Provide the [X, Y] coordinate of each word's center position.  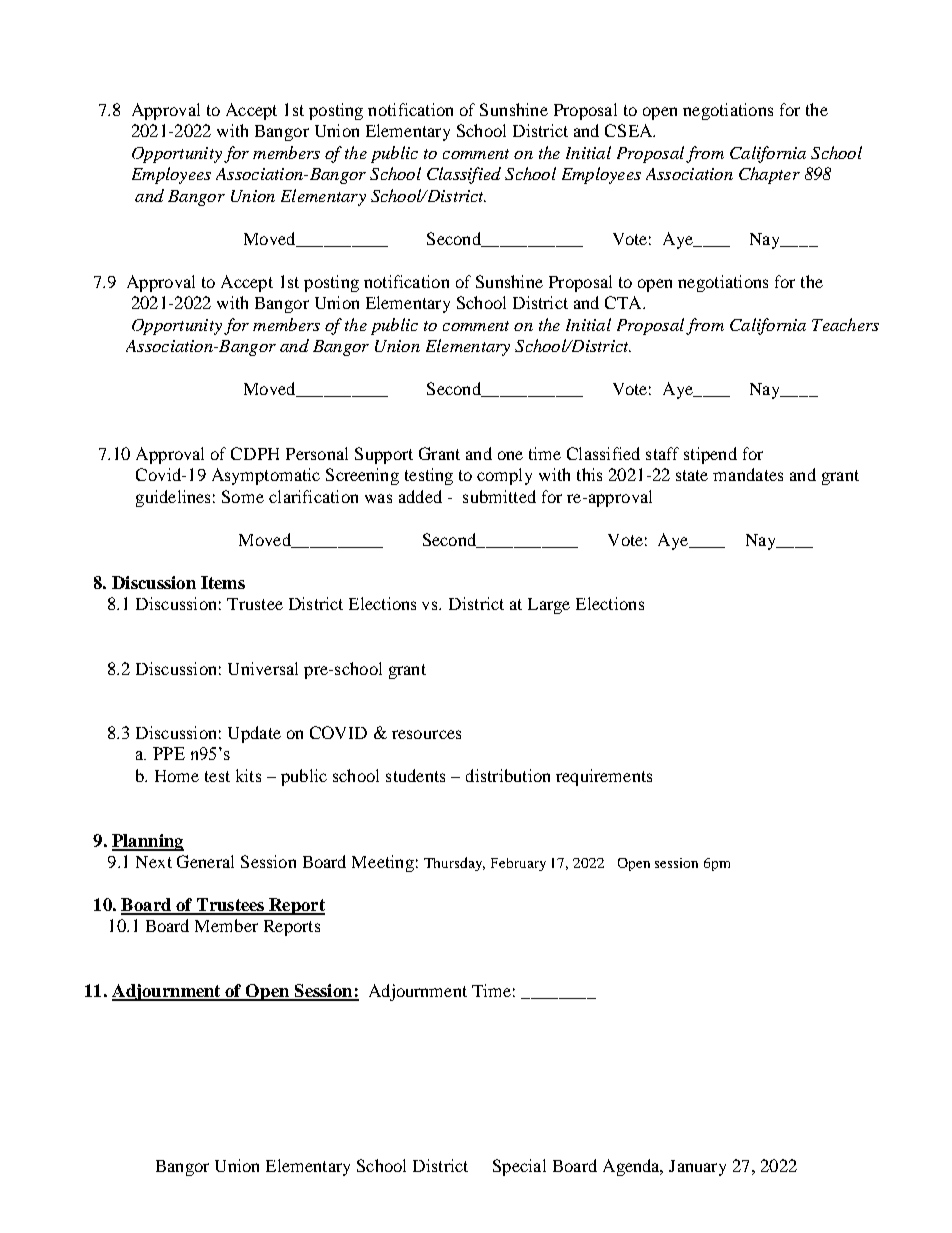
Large [549, 606]
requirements [604, 777]
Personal [317, 453]
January [697, 1168]
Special [519, 1167]
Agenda [632, 1167]
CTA [624, 302]
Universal [263, 668]
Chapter [769, 175]
